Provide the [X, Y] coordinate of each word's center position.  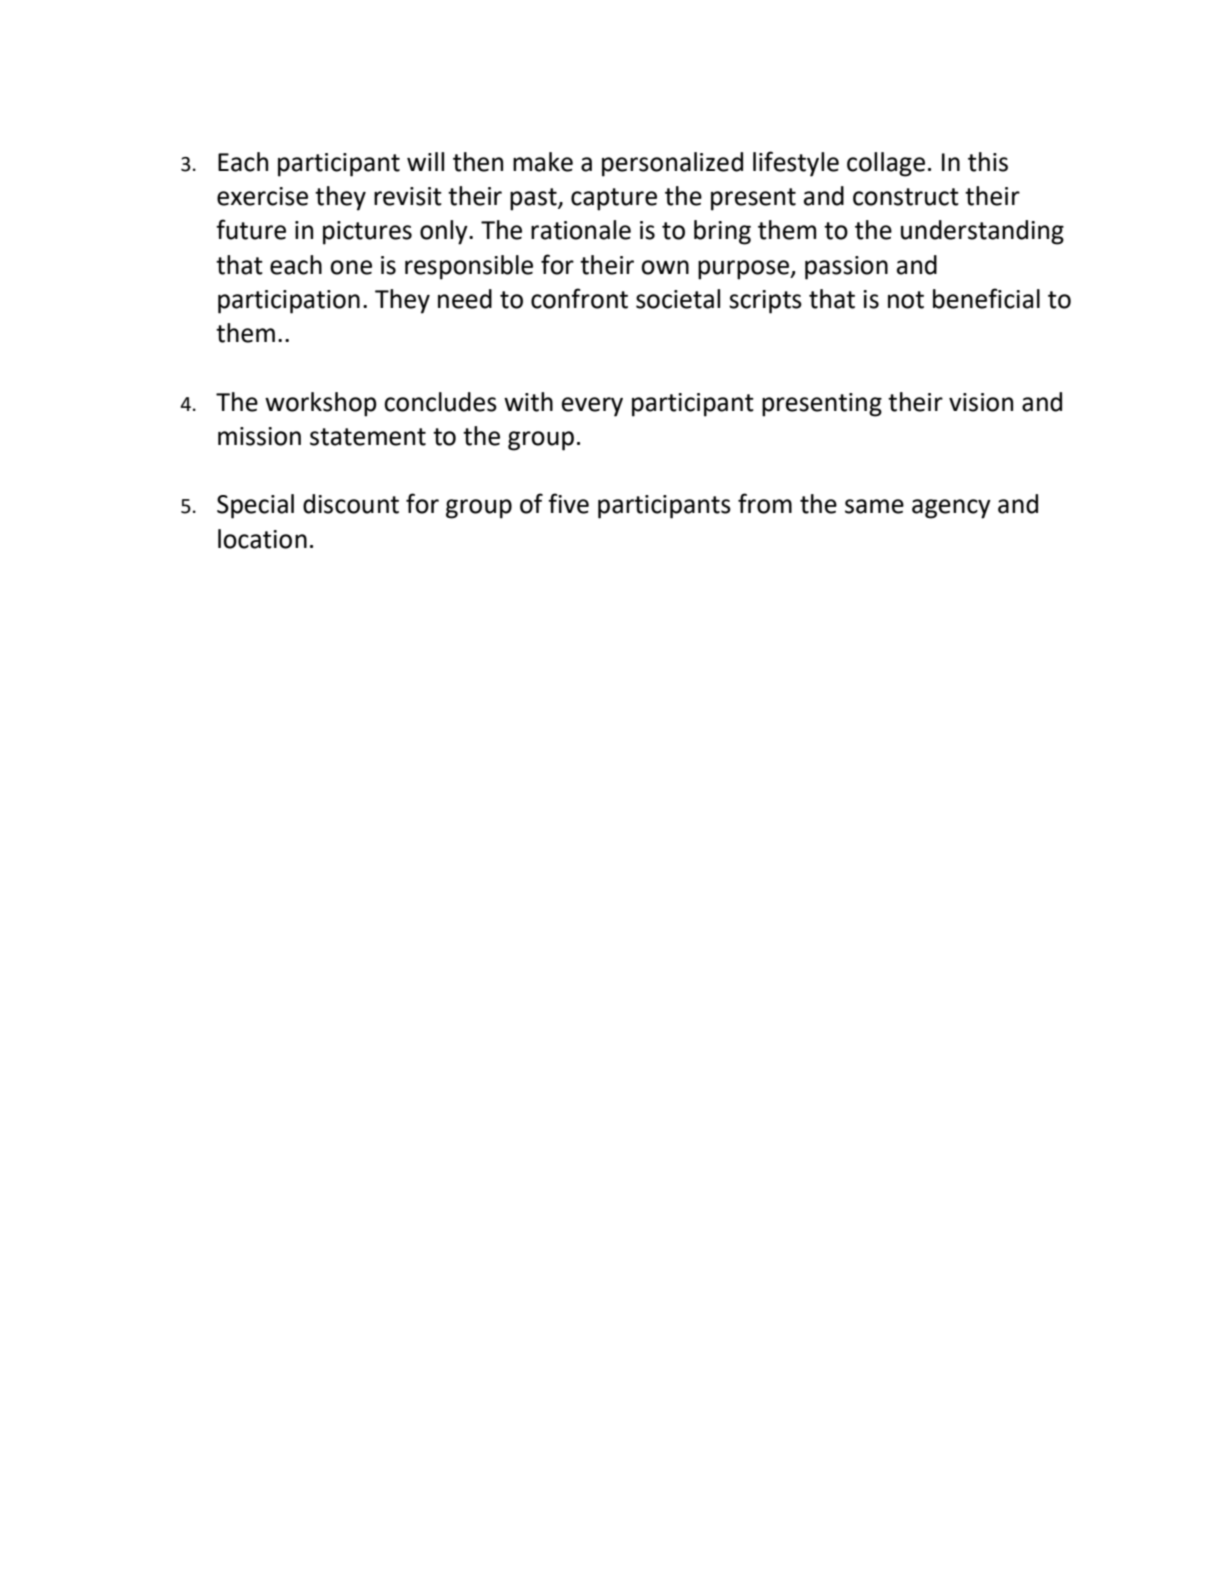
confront [579, 298]
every [592, 407]
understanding [982, 232]
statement [368, 437]
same [874, 506]
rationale [581, 230]
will [425, 161]
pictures [367, 233]
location [262, 539]
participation [289, 302]
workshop [321, 404]
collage [886, 164]
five [568, 503]
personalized [672, 164]
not [906, 300]
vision [981, 402]
